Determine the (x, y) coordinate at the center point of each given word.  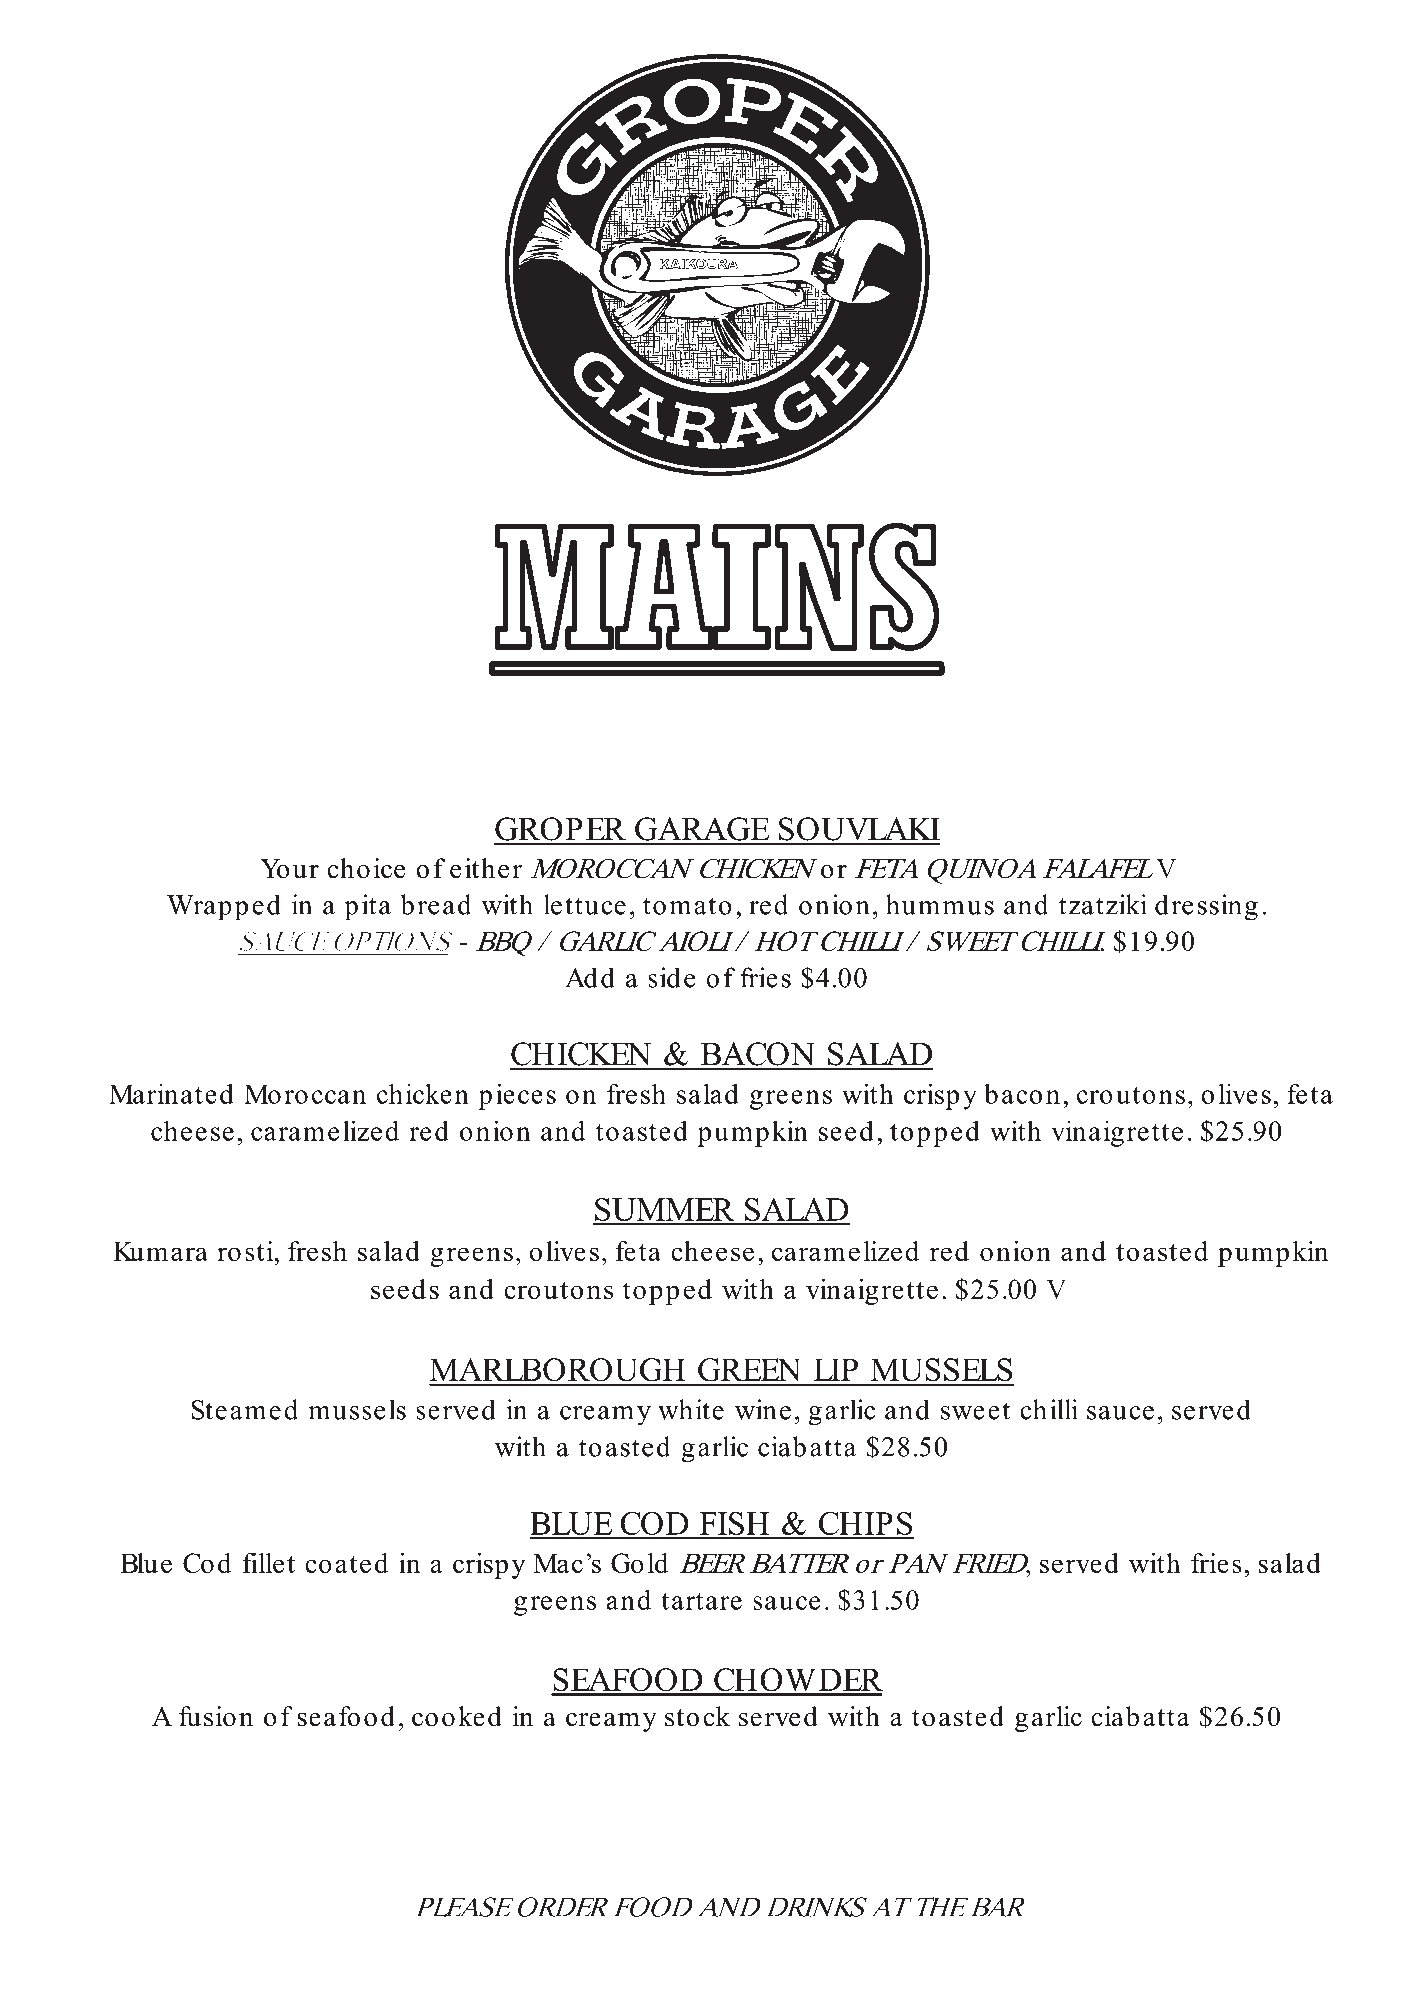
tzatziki (1103, 904)
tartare (701, 1601)
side (671, 977)
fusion (216, 1716)
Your (289, 869)
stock (697, 1716)
